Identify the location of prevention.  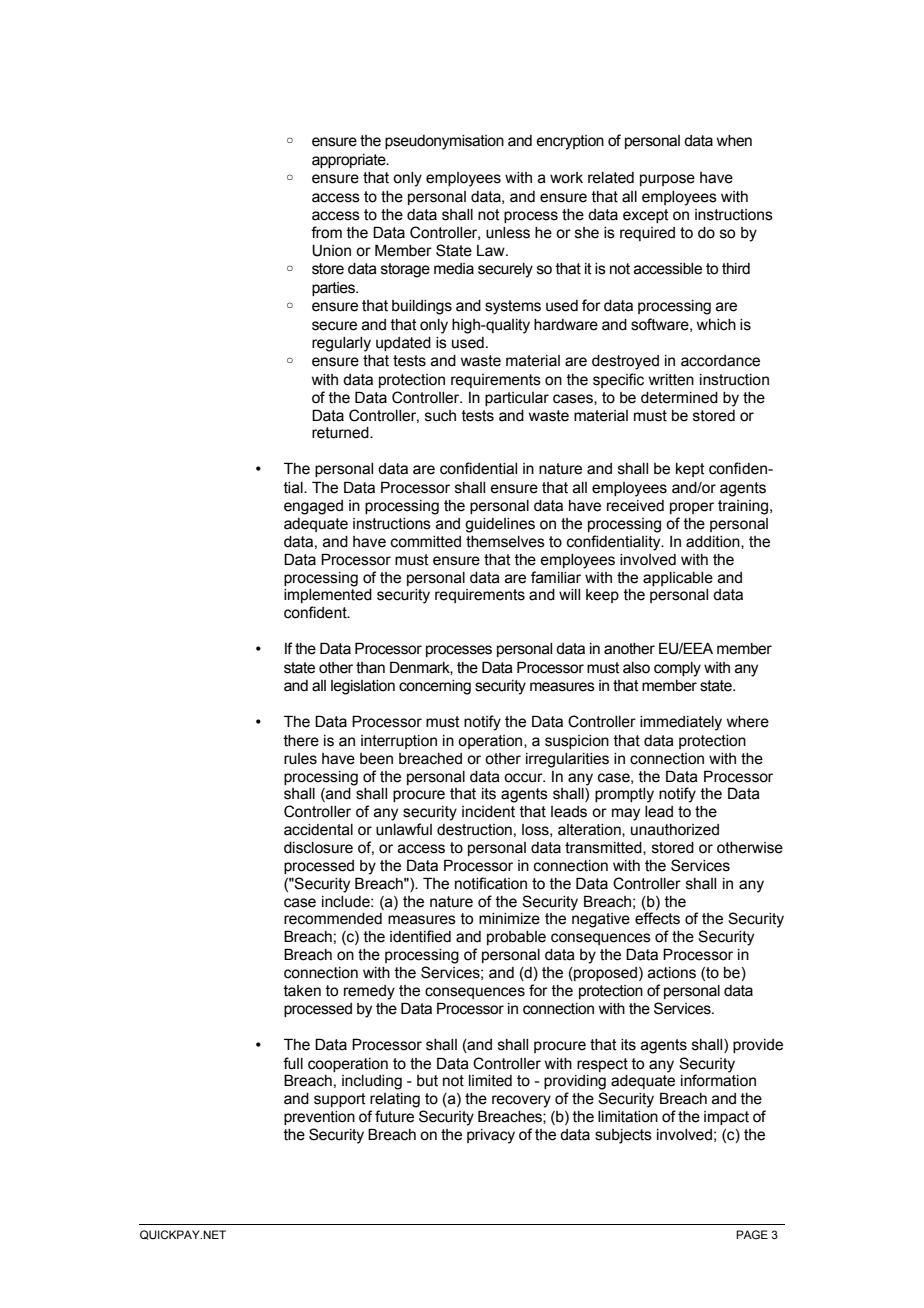
(319, 1118).
